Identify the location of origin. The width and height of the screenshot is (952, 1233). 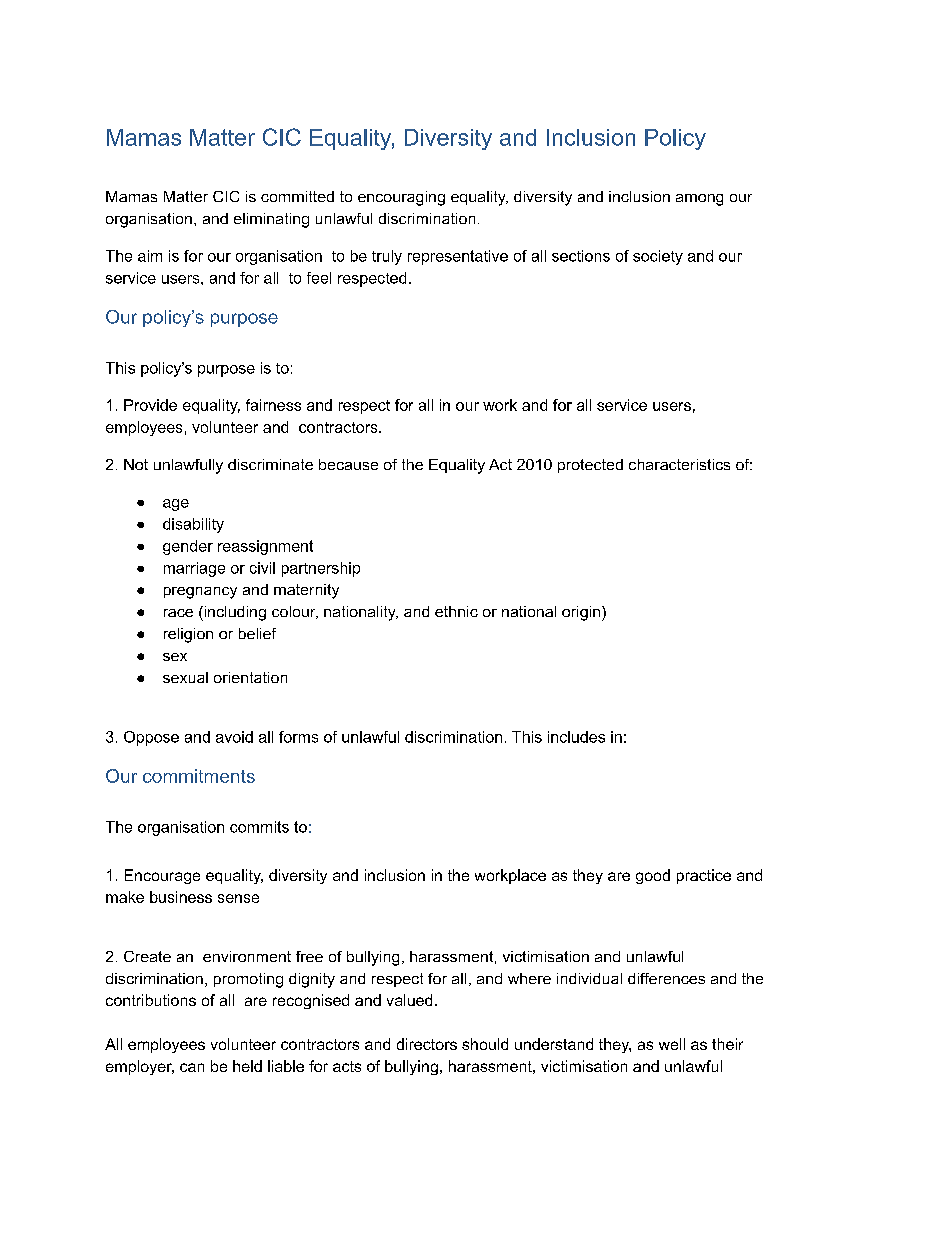
(581, 613).
